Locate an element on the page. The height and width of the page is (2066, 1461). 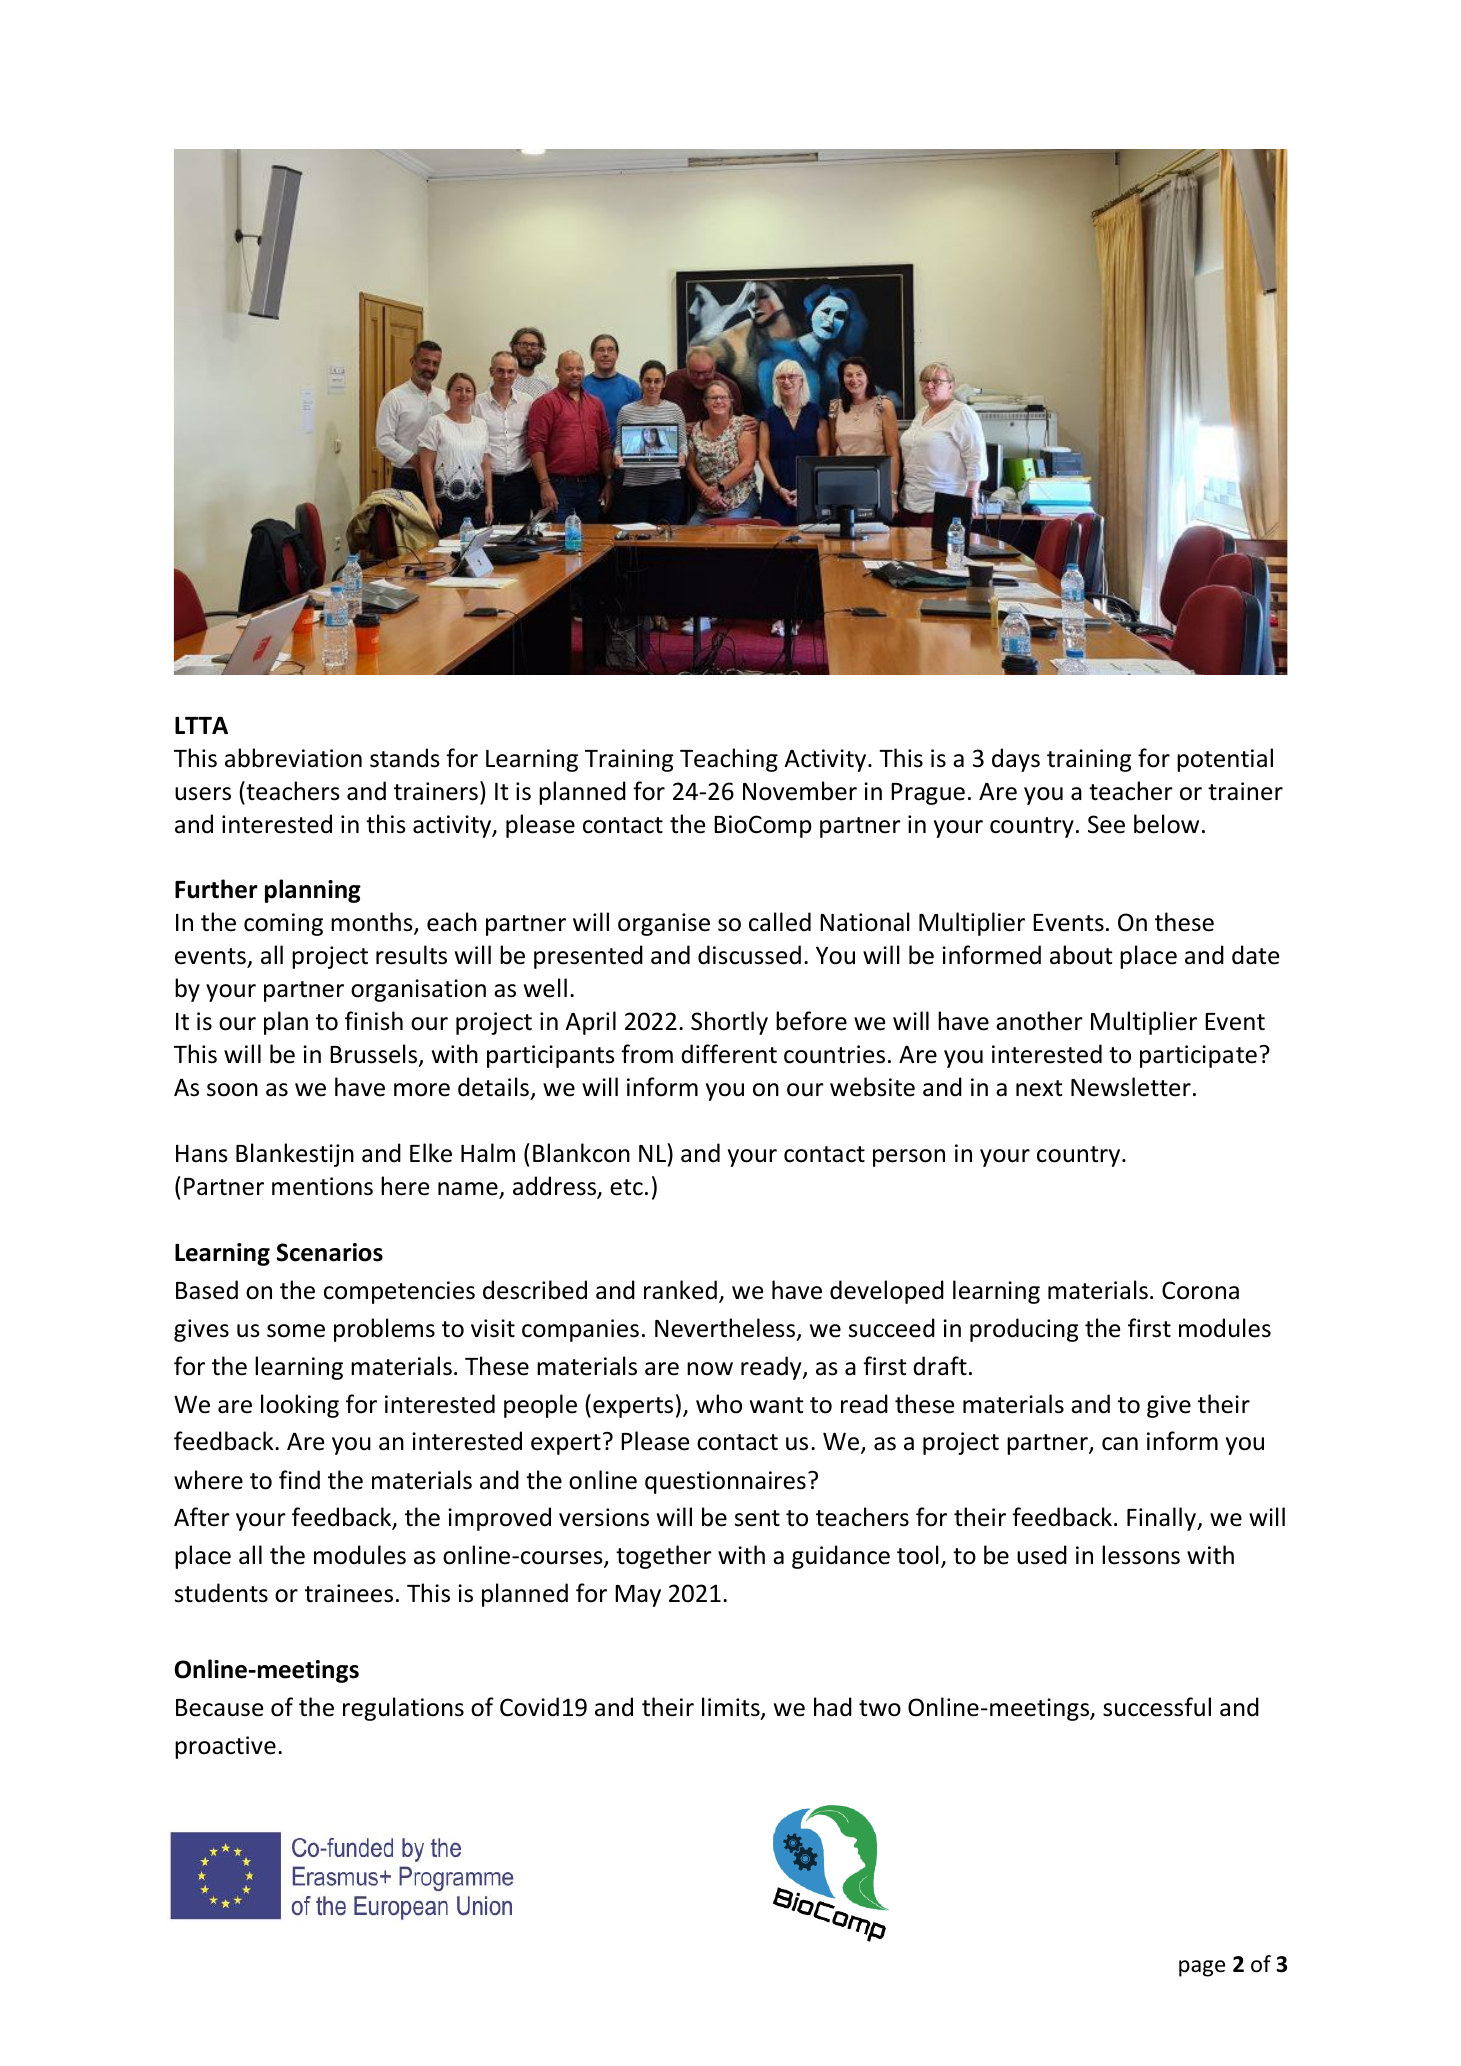
proactive is located at coordinates (225, 1747).
